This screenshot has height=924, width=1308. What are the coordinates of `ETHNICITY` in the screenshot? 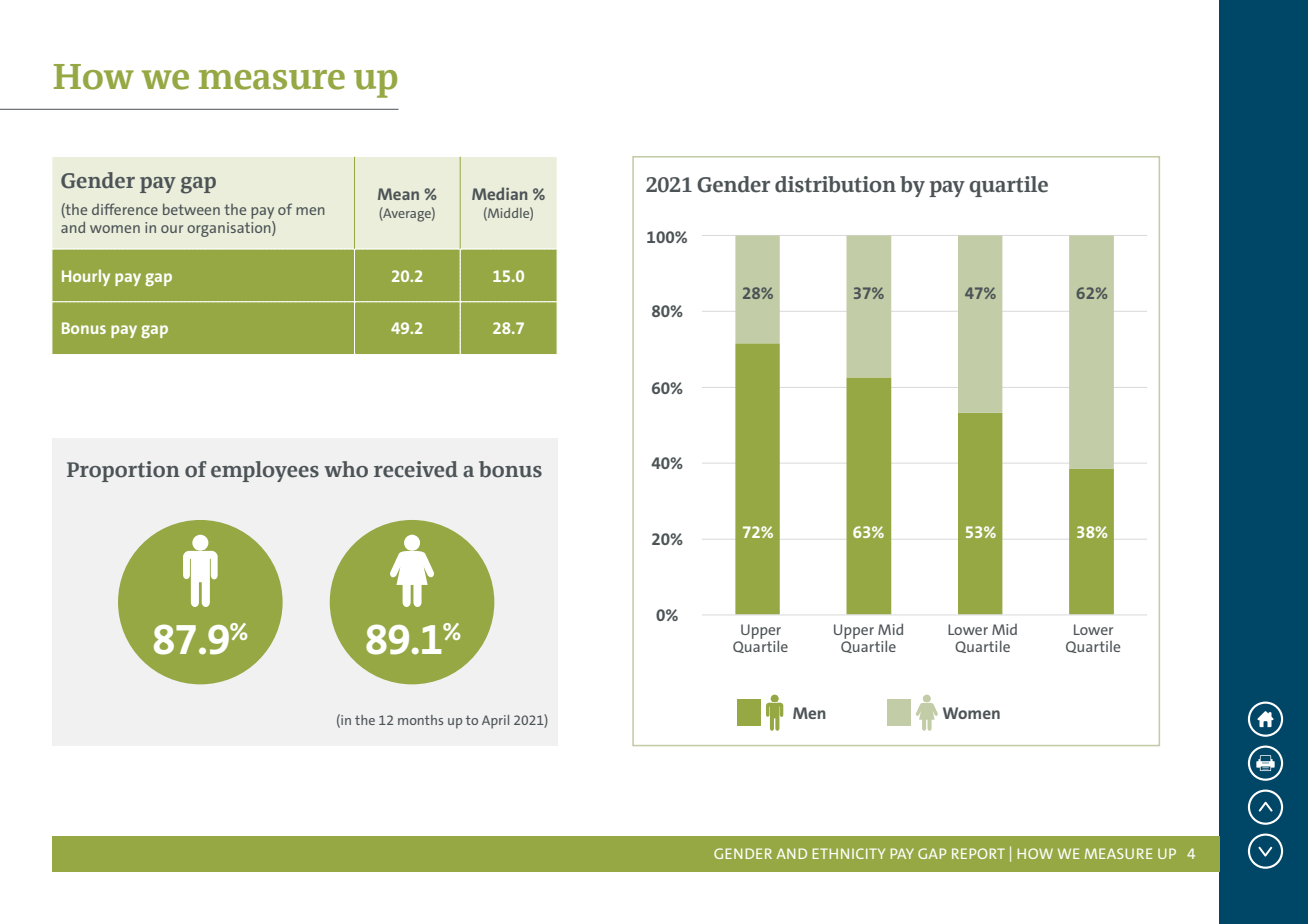 It's located at (848, 853).
